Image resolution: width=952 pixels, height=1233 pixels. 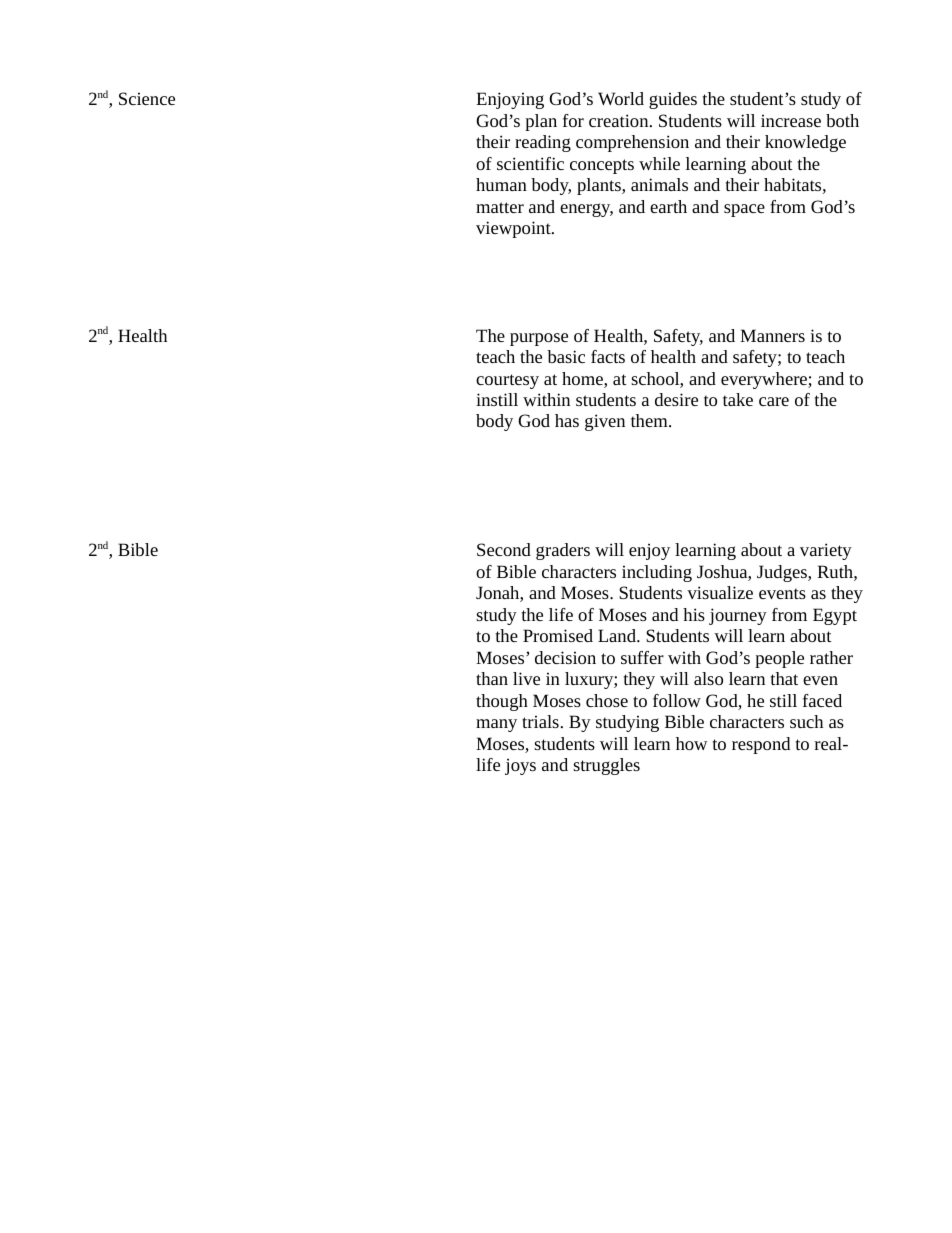 I want to click on care, so click(x=774, y=401).
